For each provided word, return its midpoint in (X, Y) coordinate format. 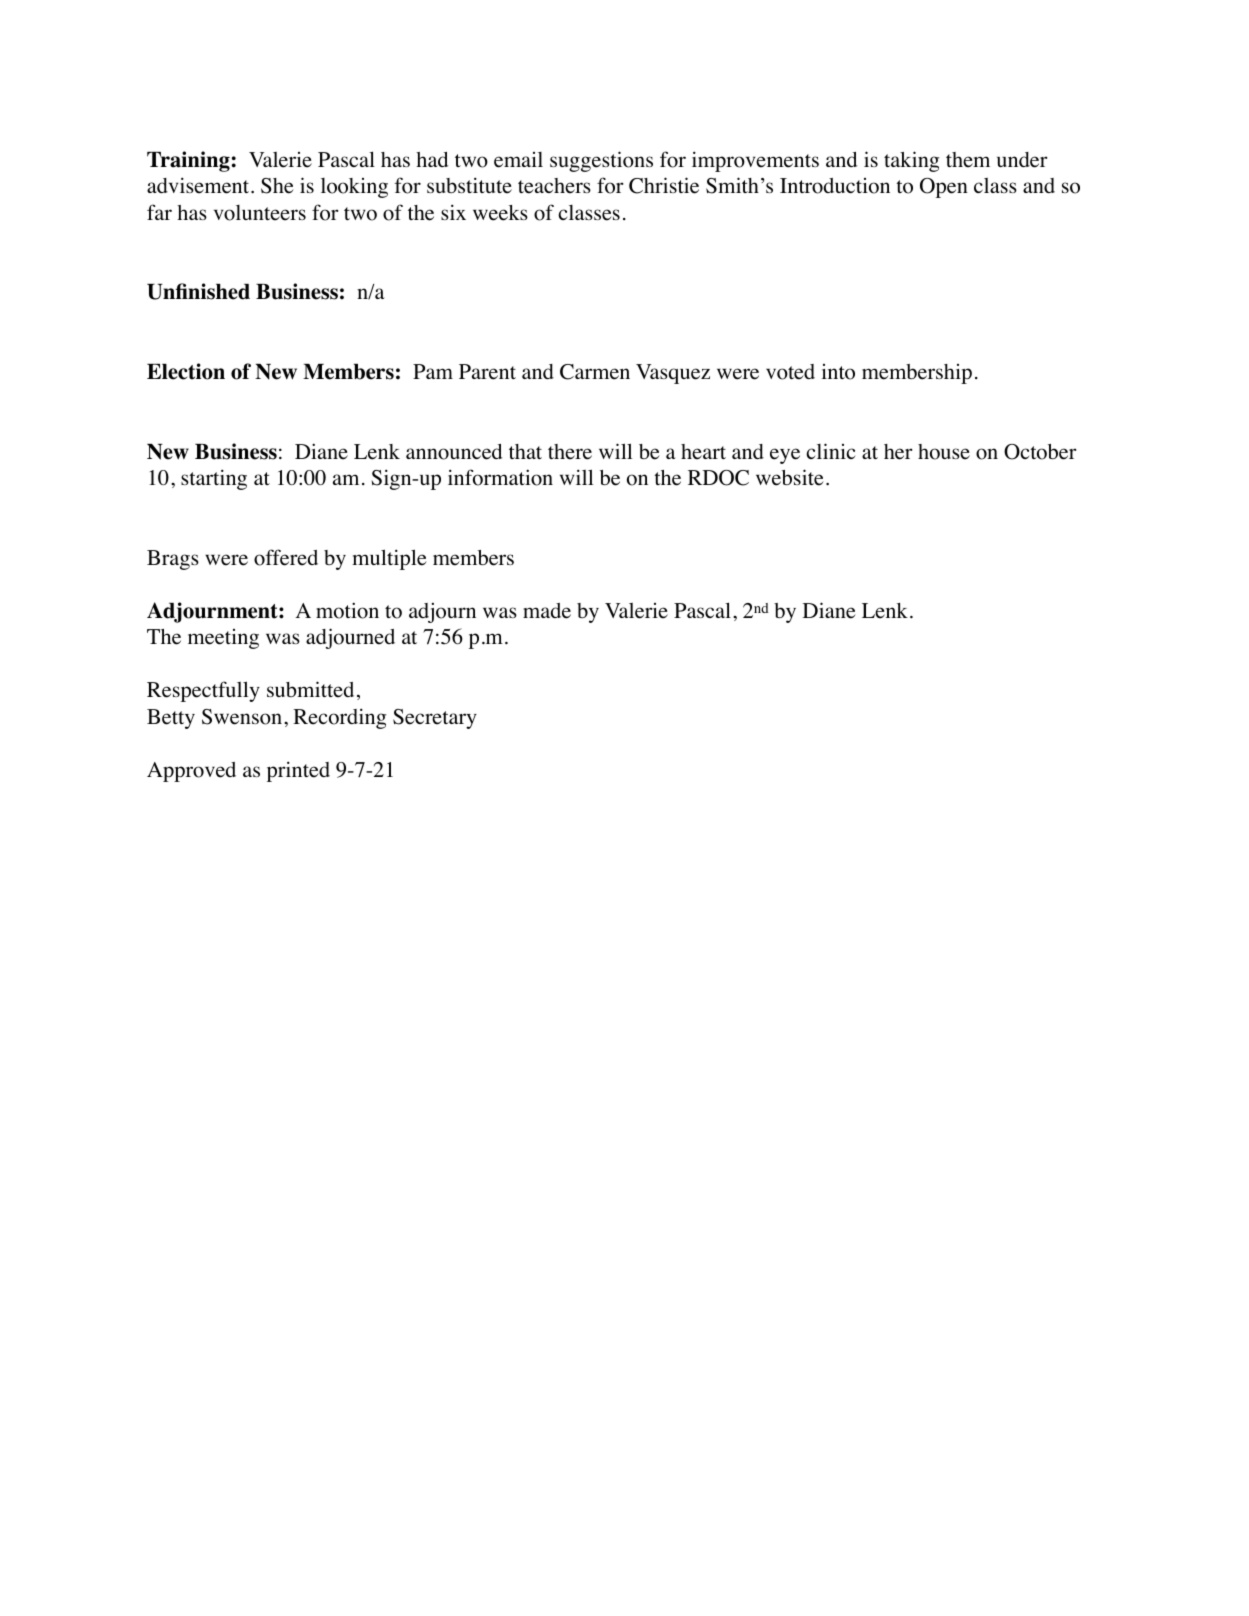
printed (298, 771)
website (790, 477)
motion (347, 610)
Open (944, 188)
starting (214, 479)
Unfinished (198, 291)
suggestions (601, 161)
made (547, 611)
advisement (199, 185)
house (944, 452)
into (838, 372)
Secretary (435, 719)
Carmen (595, 372)
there (570, 452)
